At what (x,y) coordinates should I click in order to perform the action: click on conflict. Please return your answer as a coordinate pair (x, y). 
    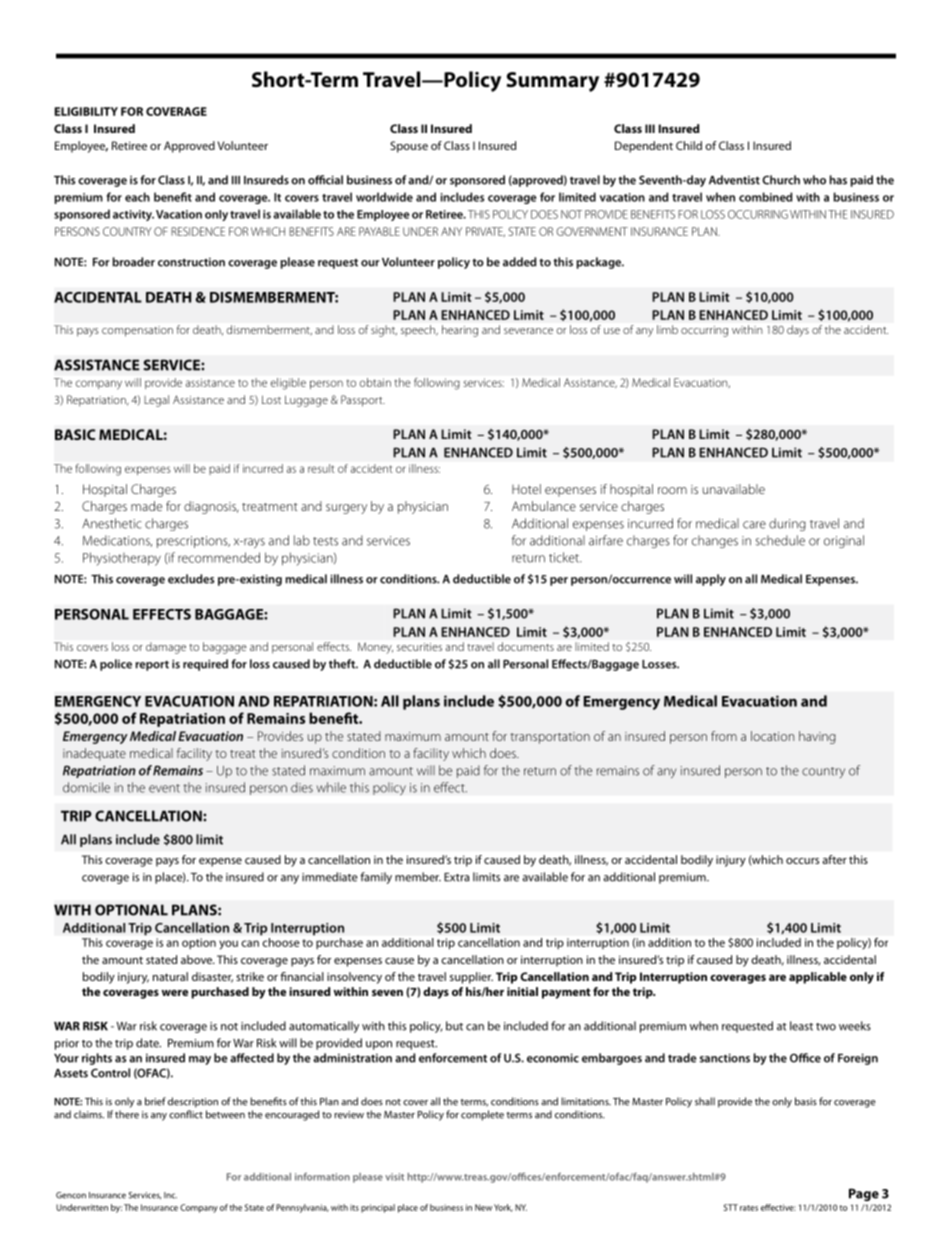
    Looking at the image, I should click on (186, 1114).
